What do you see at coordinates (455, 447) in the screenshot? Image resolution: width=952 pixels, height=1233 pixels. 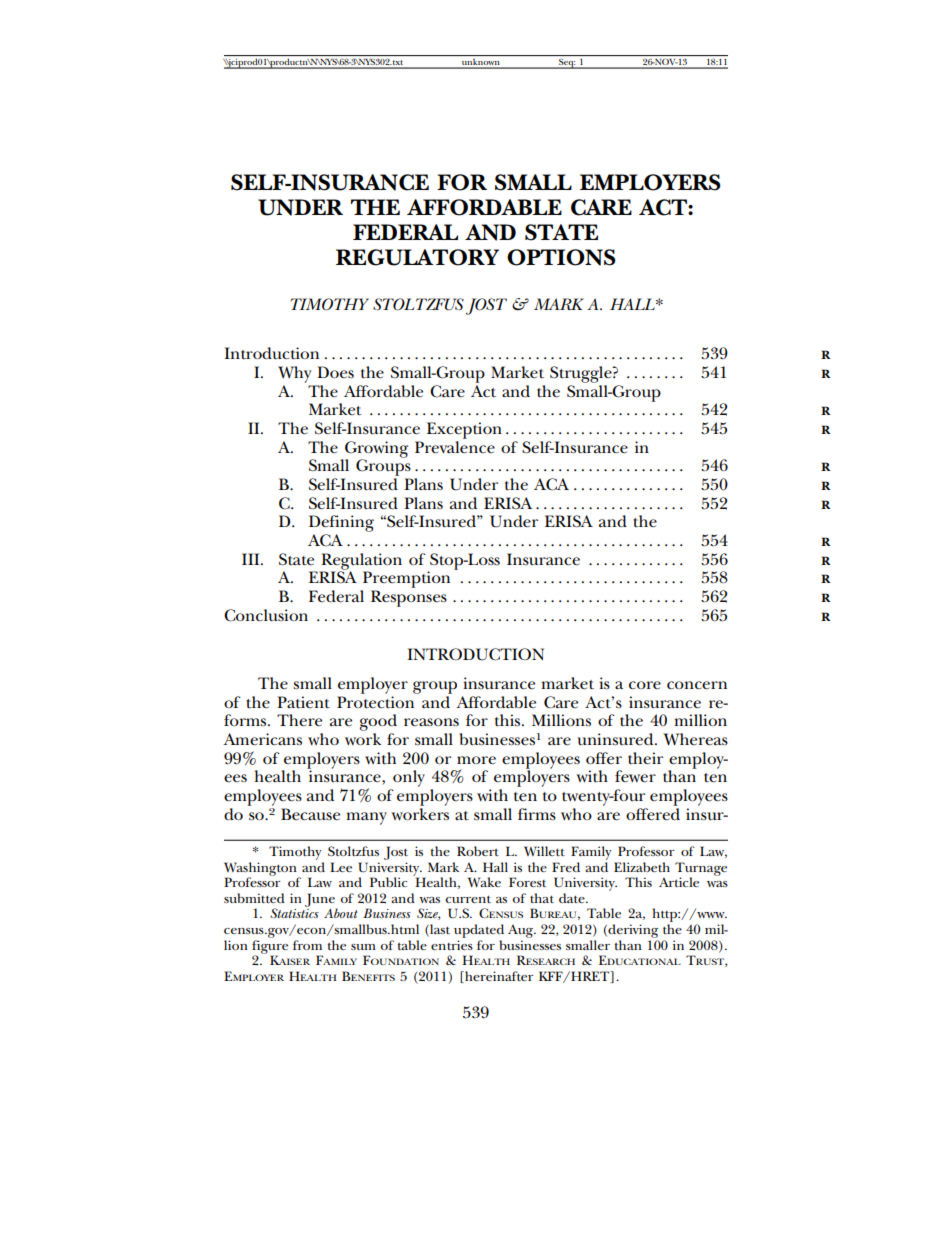 I see `Prevalence` at bounding box center [455, 447].
